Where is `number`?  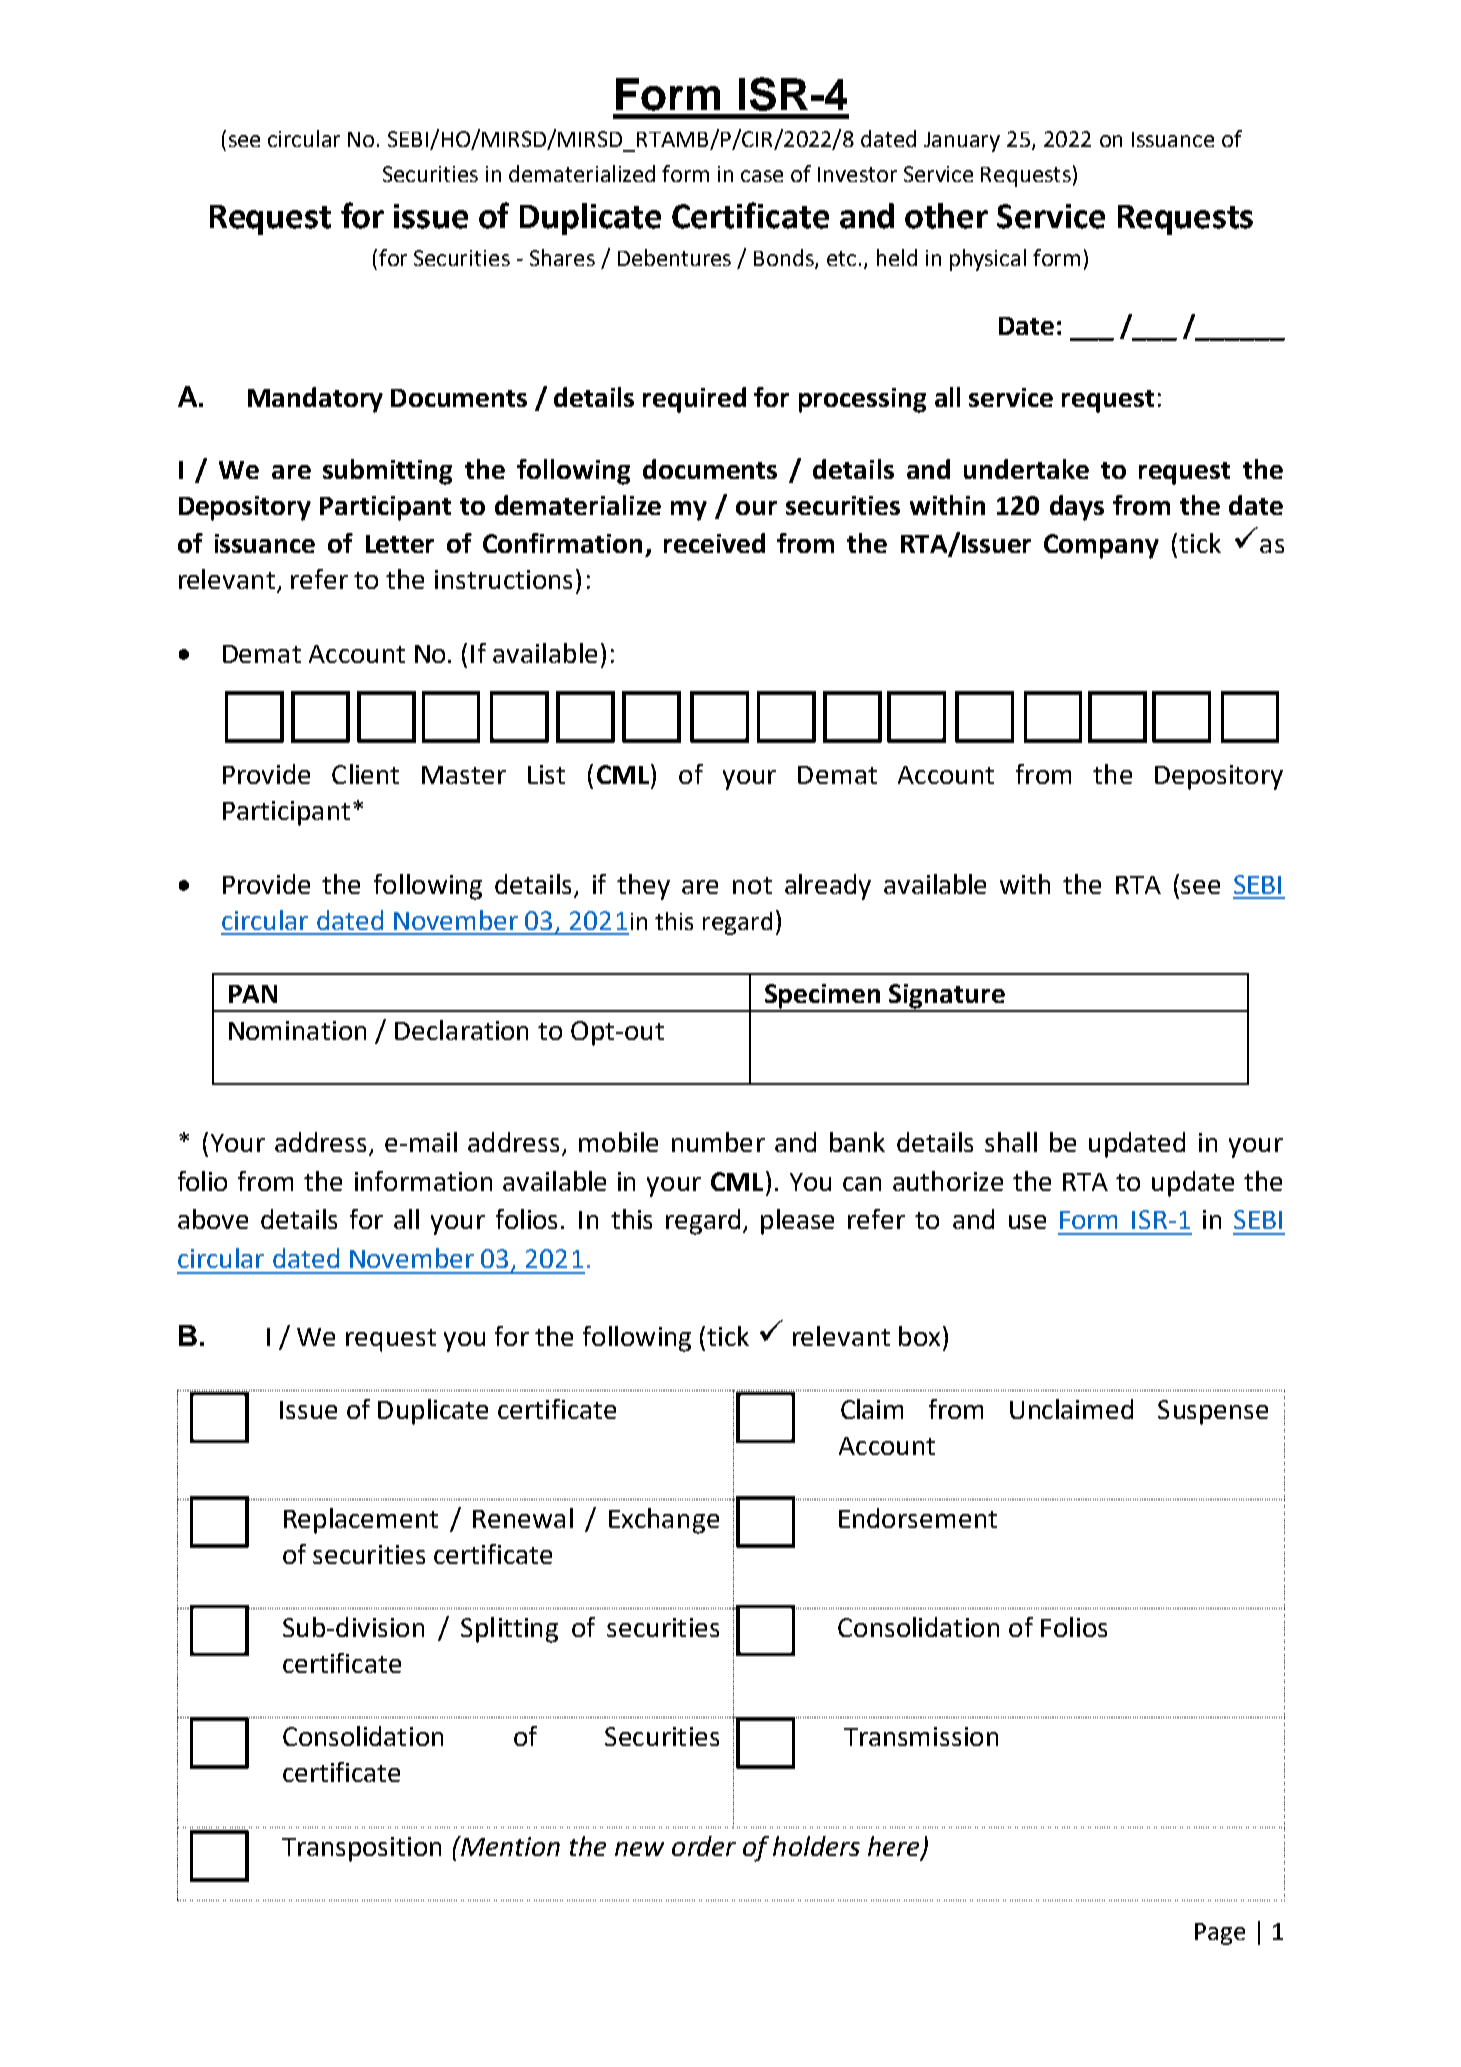
number is located at coordinates (718, 1142).
